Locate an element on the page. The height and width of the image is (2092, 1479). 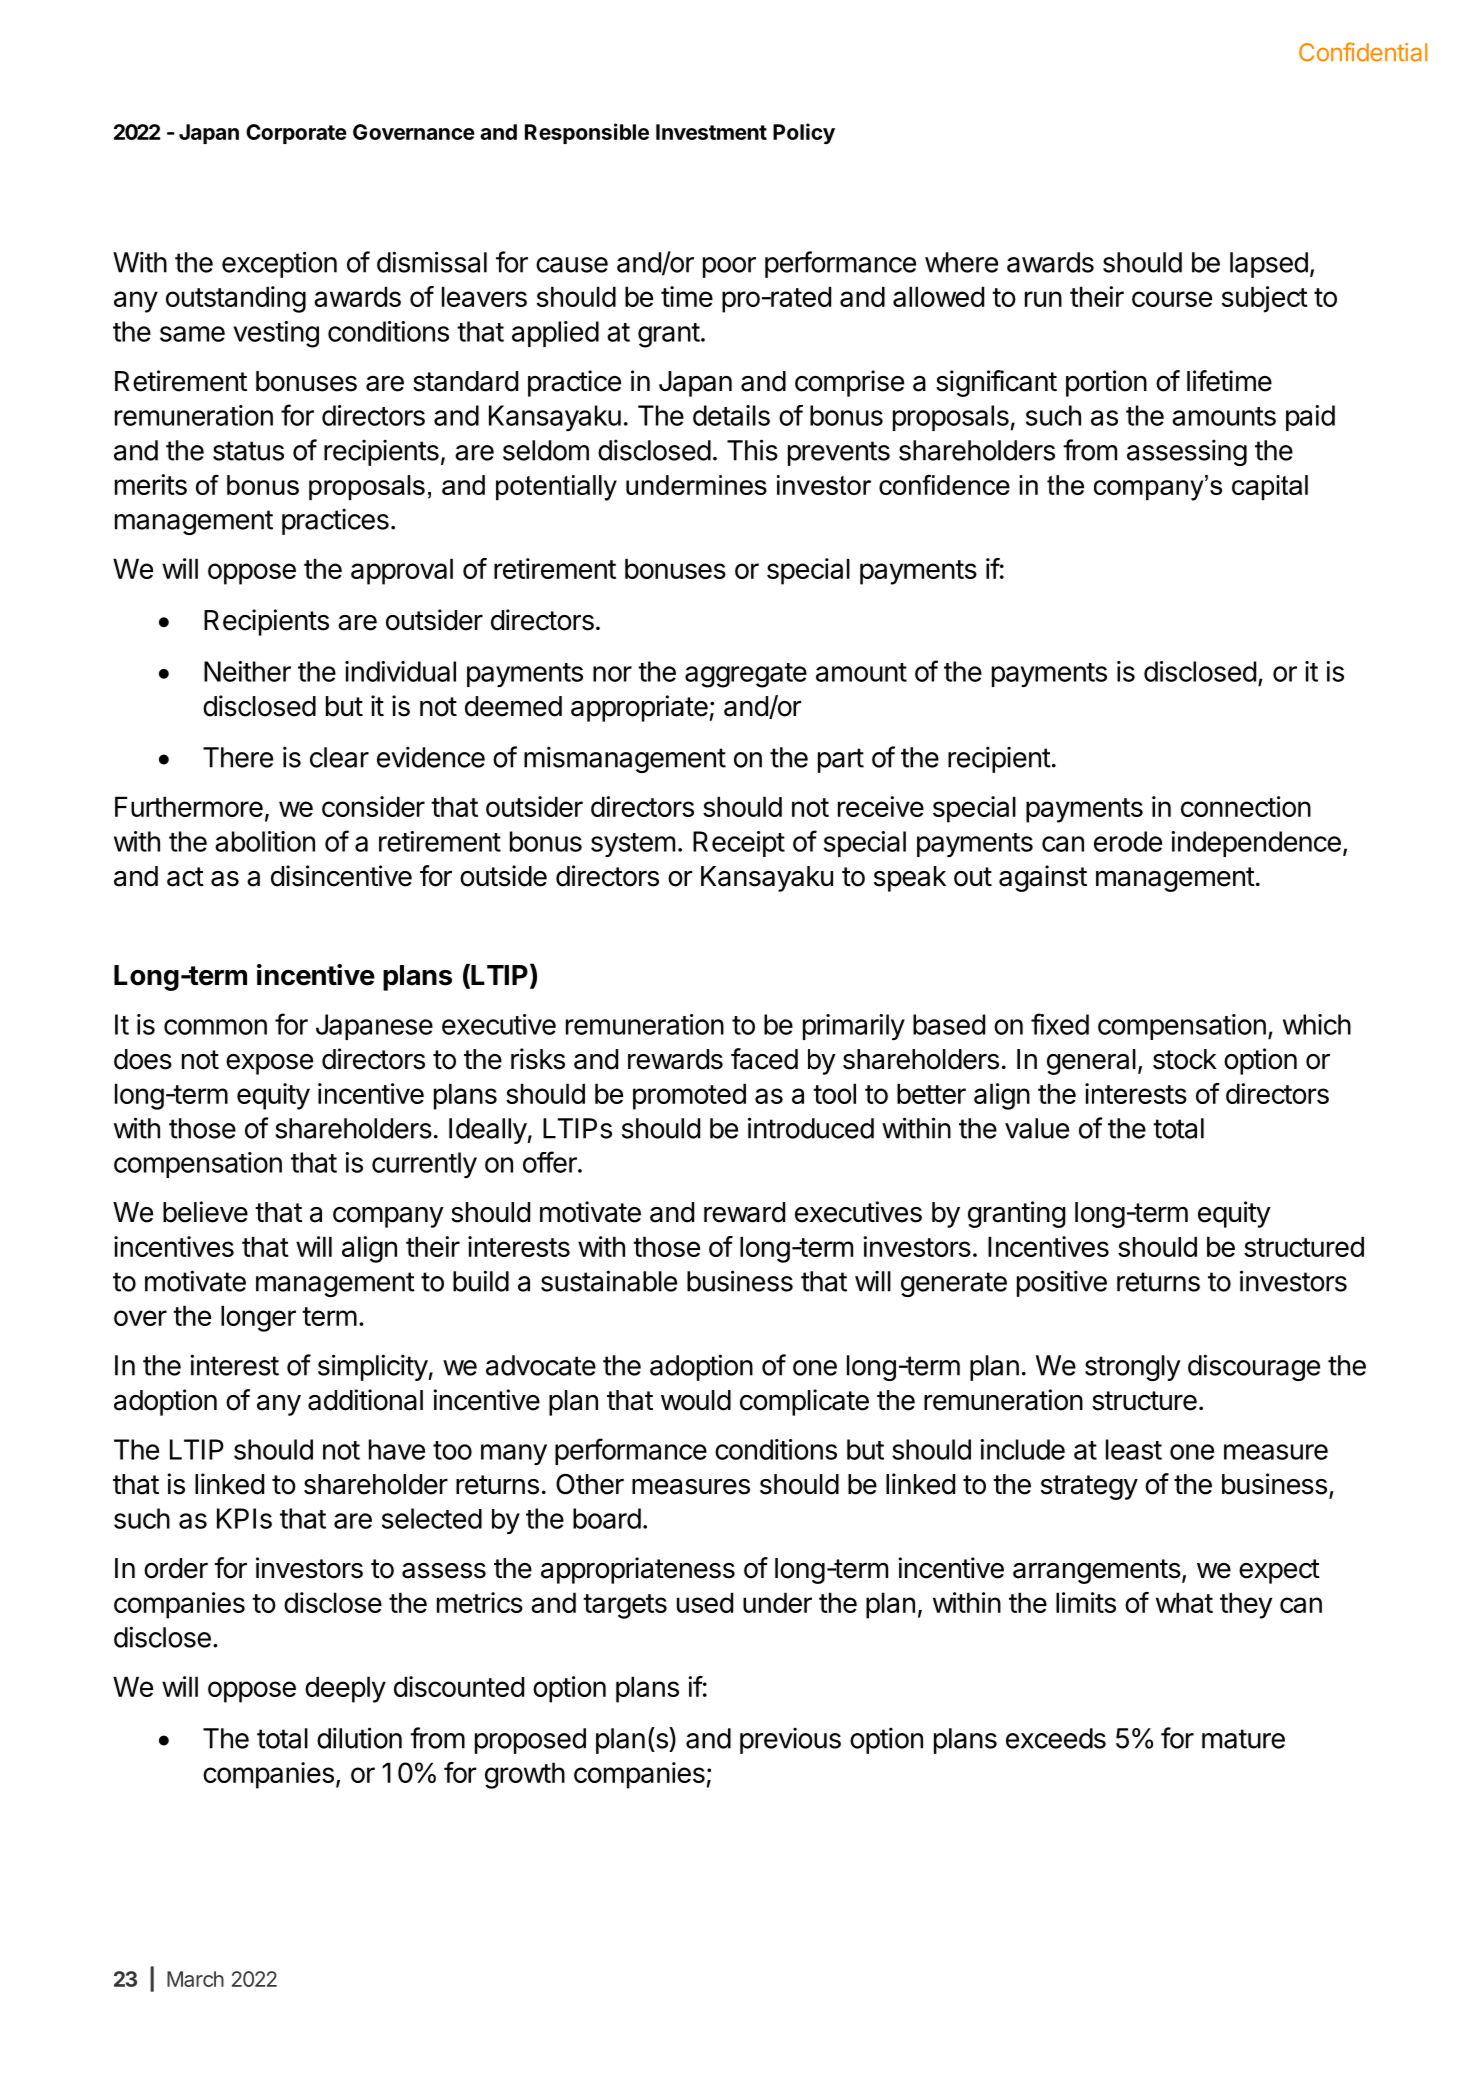
simplicity is located at coordinates (373, 1367).
